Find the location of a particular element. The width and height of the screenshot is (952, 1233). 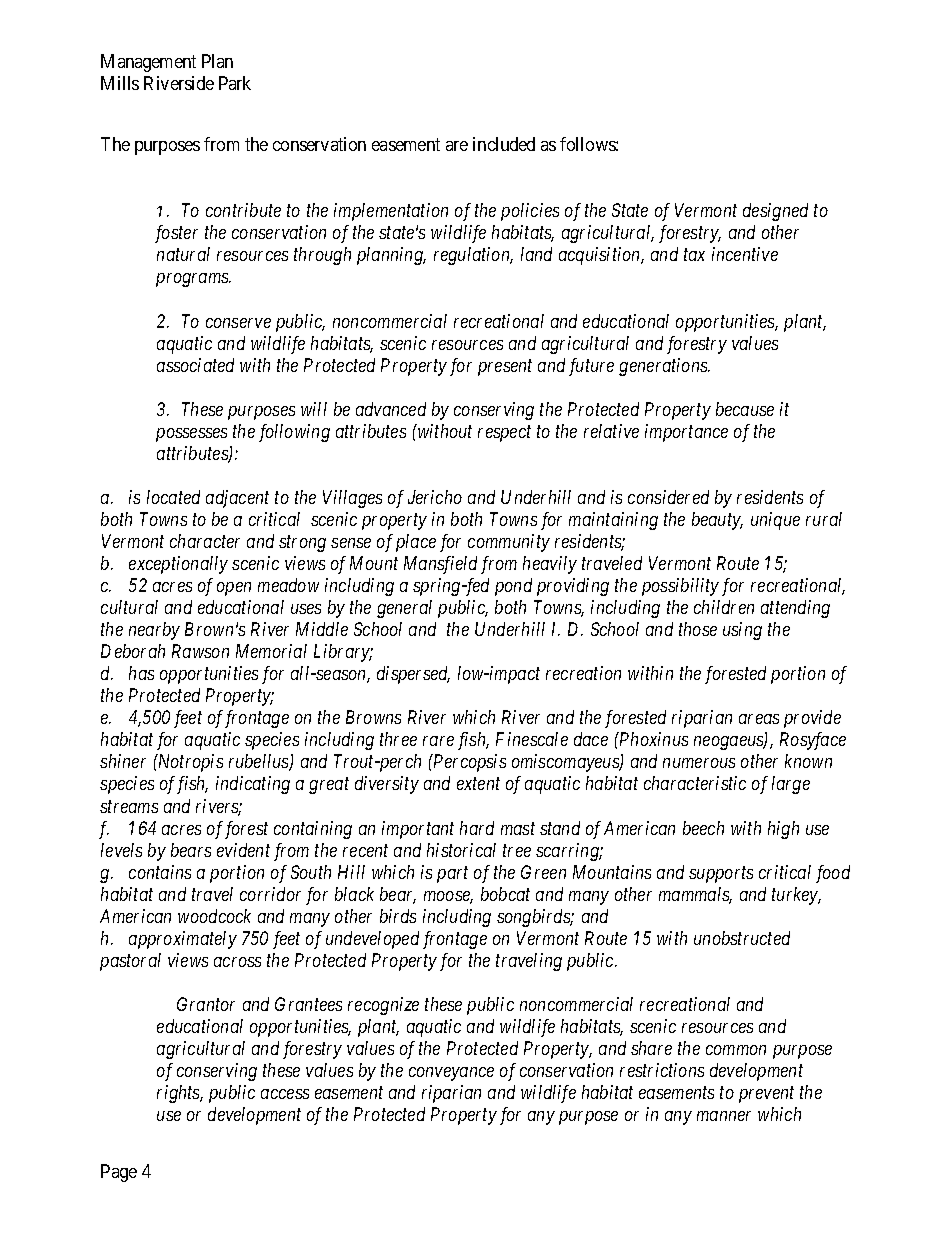

designed is located at coordinates (775, 212).
